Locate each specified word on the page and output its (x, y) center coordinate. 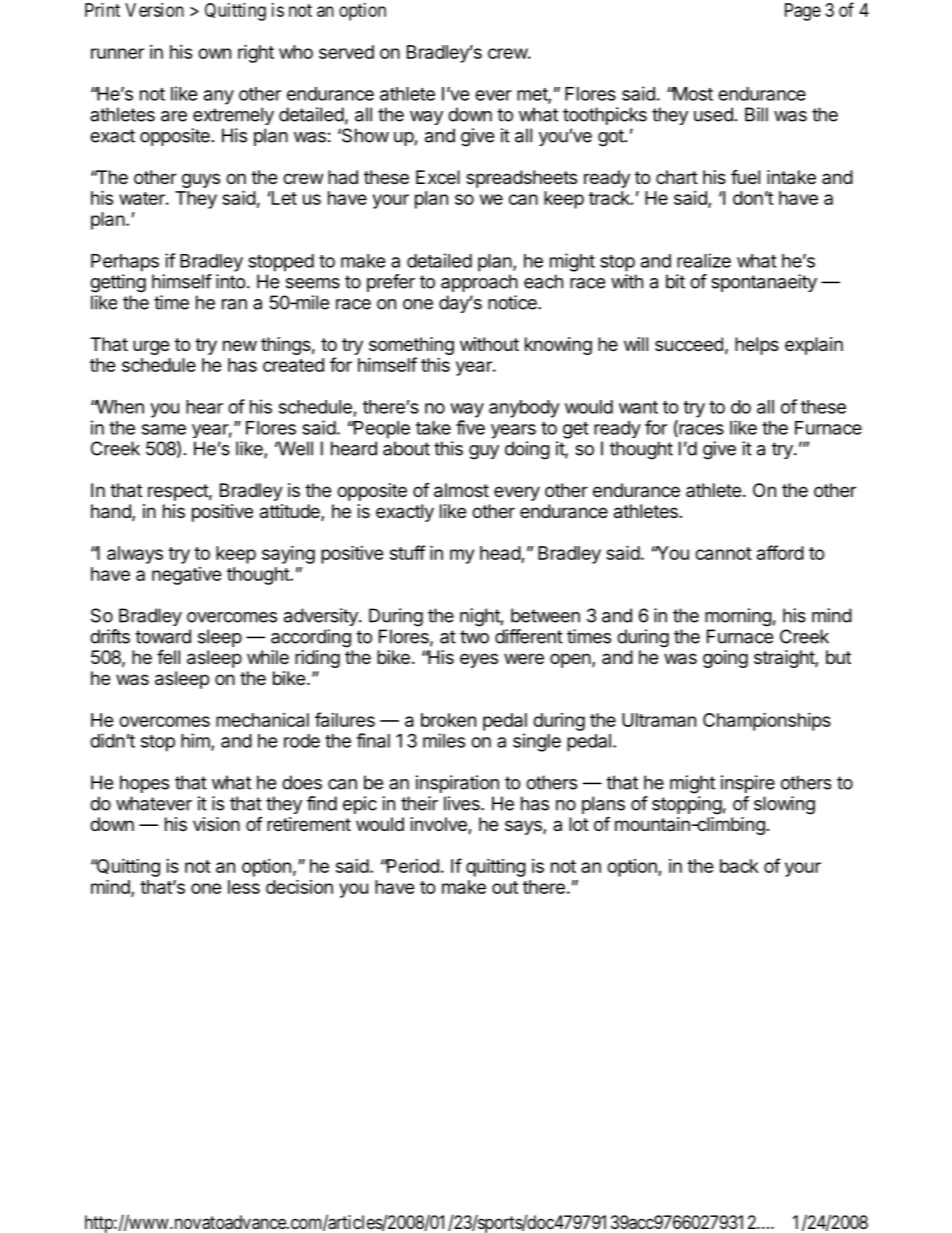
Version (154, 10)
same (164, 429)
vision (216, 824)
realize (704, 260)
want (638, 407)
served (346, 52)
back (739, 866)
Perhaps (125, 263)
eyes (479, 660)
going (725, 659)
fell (168, 656)
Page (803, 12)
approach (479, 283)
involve (440, 825)
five (470, 427)
